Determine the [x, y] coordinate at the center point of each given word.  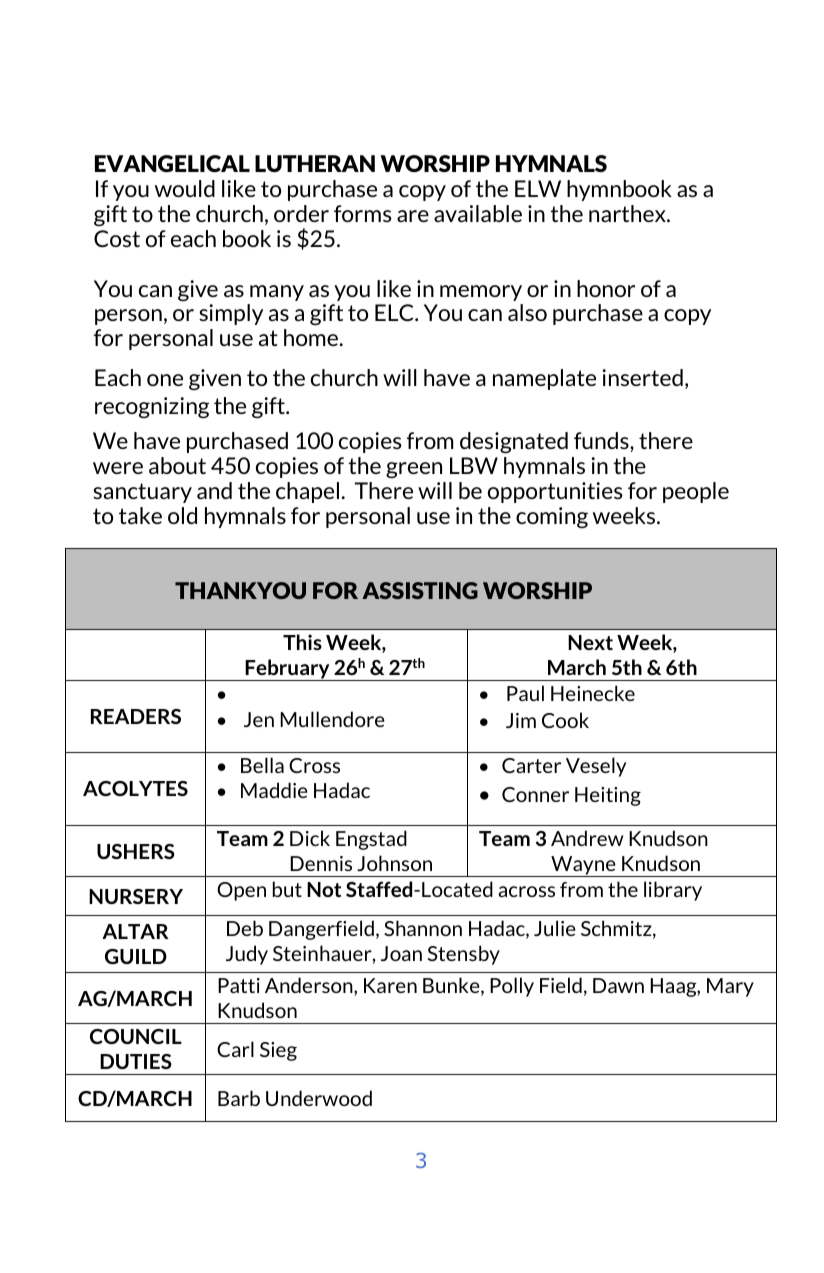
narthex [628, 213]
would [185, 188]
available [478, 213]
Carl [235, 1049]
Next [590, 642]
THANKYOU [240, 590]
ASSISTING [420, 590]
